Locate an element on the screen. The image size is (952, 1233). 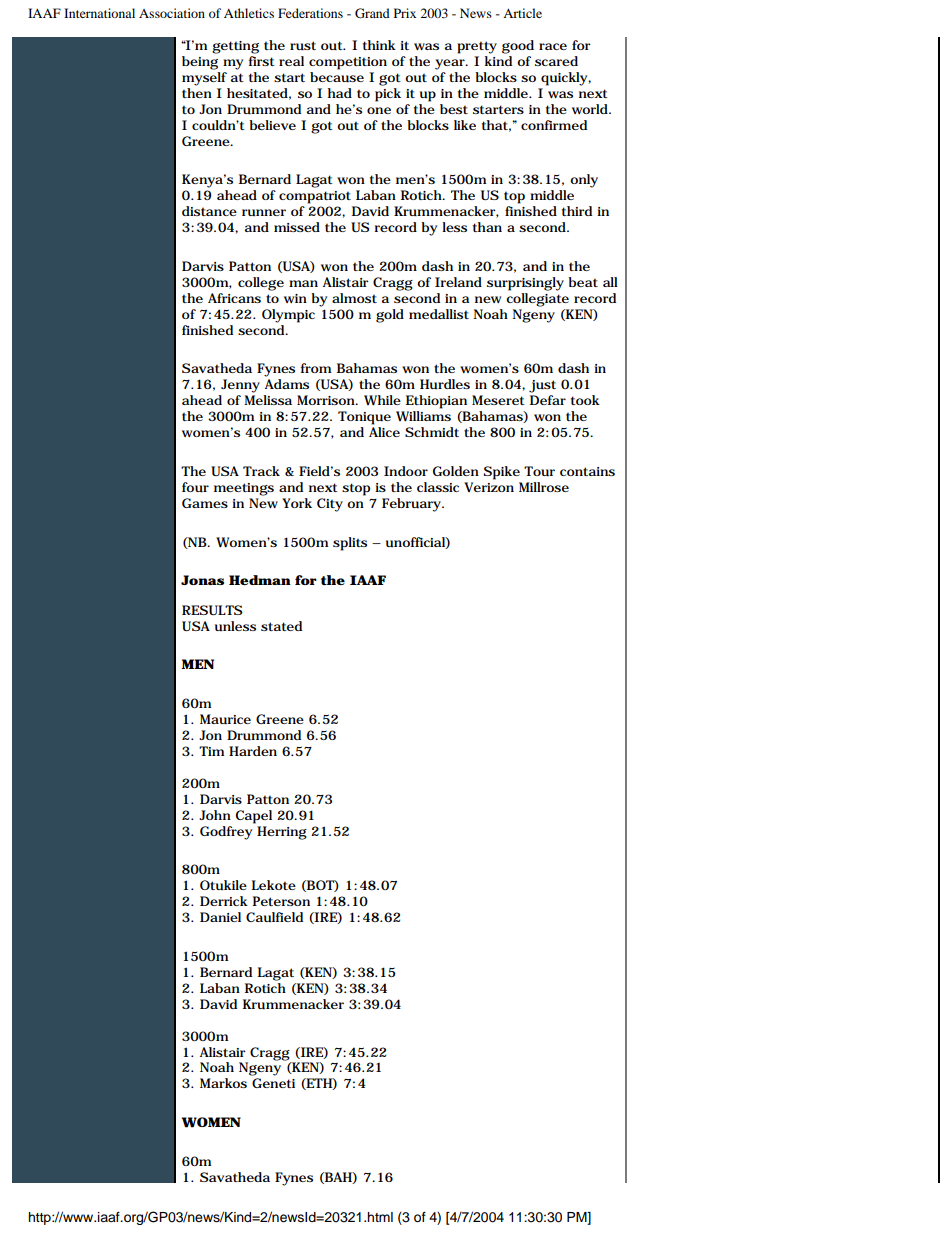
competition is located at coordinates (348, 63).
